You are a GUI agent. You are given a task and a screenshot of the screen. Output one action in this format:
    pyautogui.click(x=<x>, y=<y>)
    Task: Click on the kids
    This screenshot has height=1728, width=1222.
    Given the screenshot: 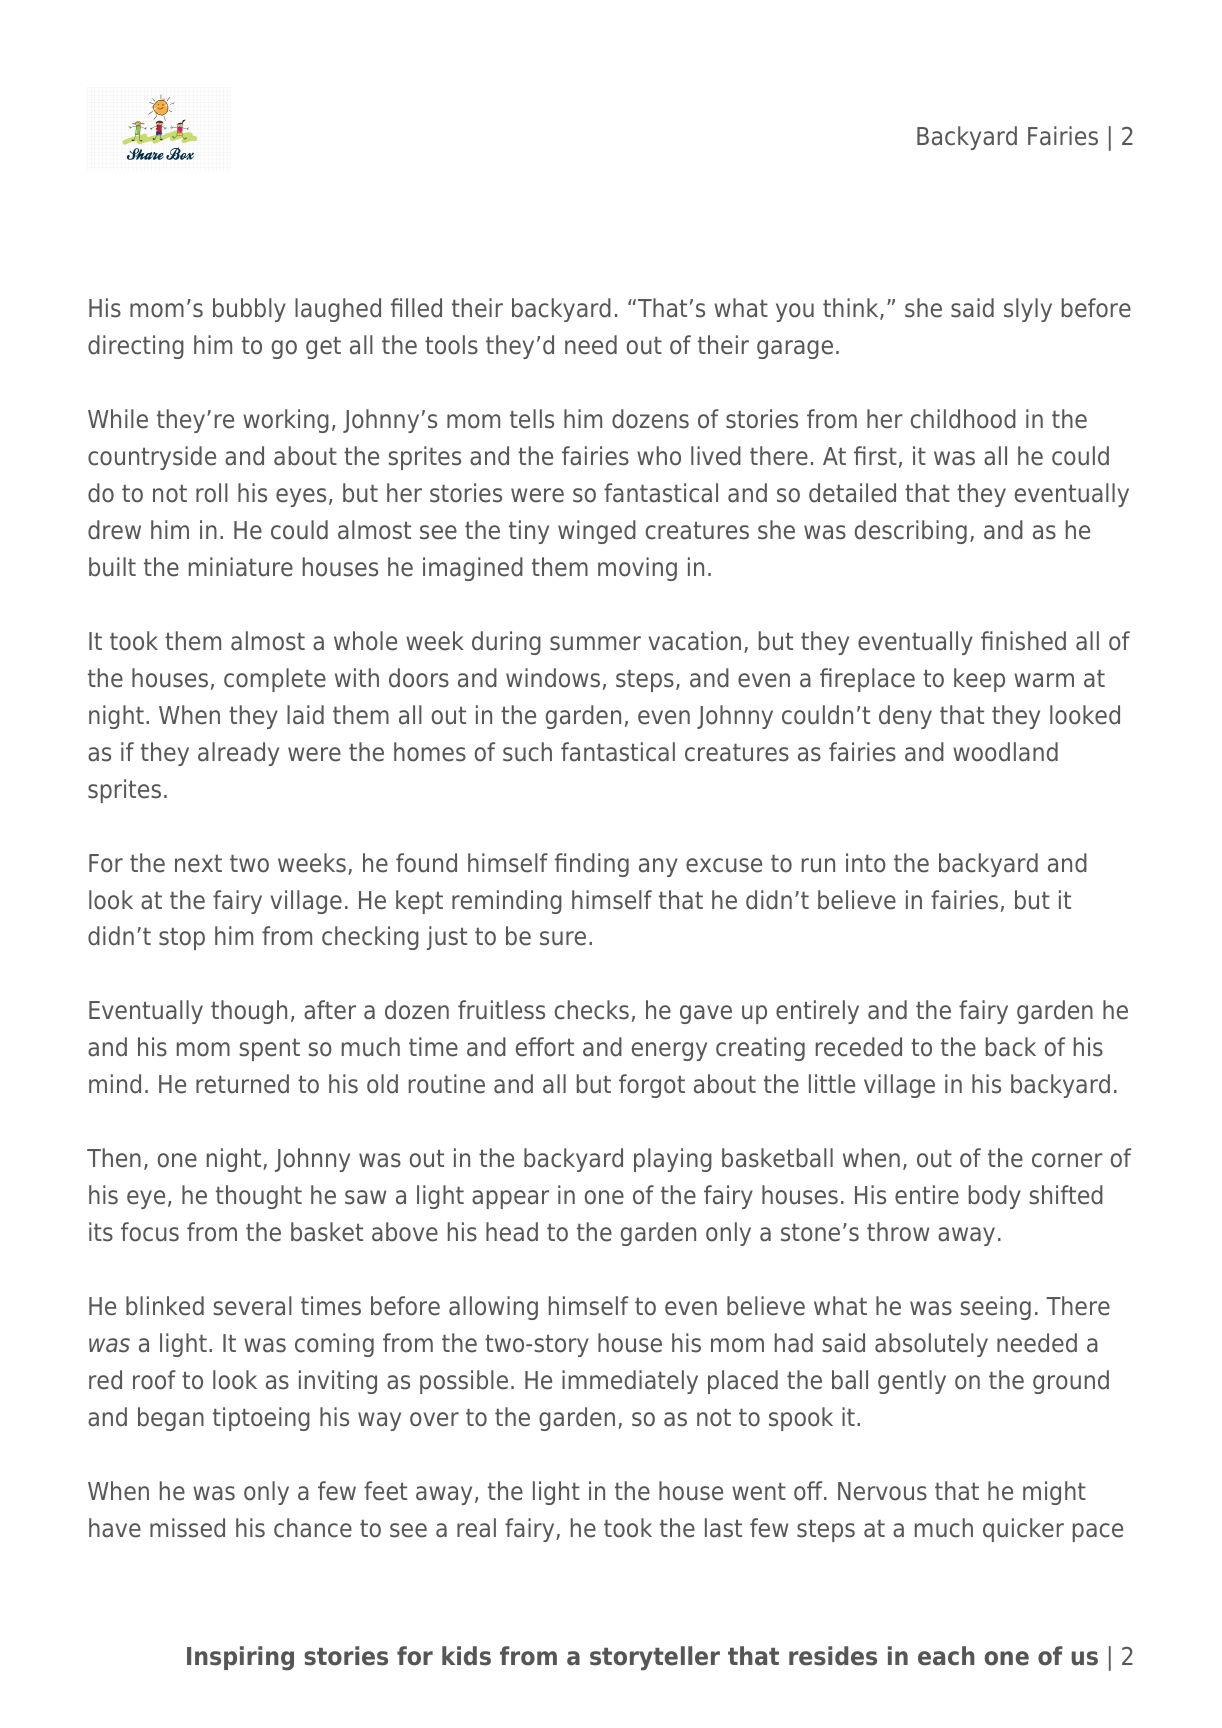 What is the action you would take?
    pyautogui.click(x=466, y=1656)
